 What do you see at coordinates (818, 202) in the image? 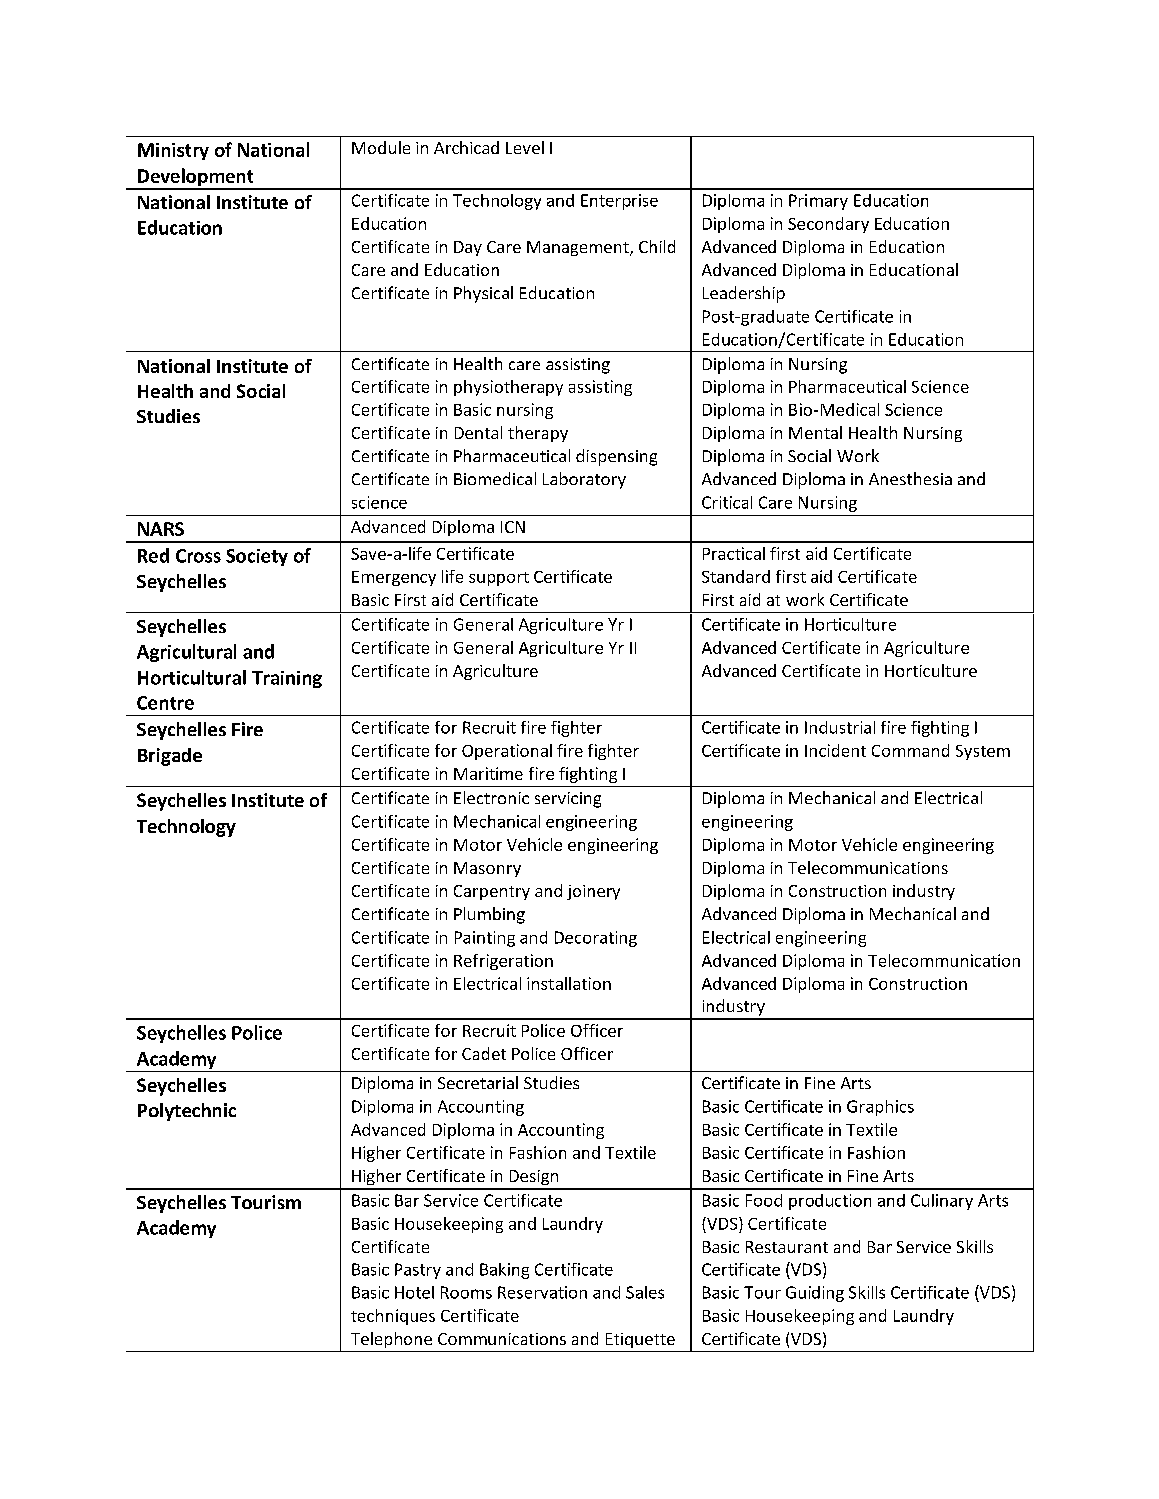
I see `Primary` at bounding box center [818, 202].
